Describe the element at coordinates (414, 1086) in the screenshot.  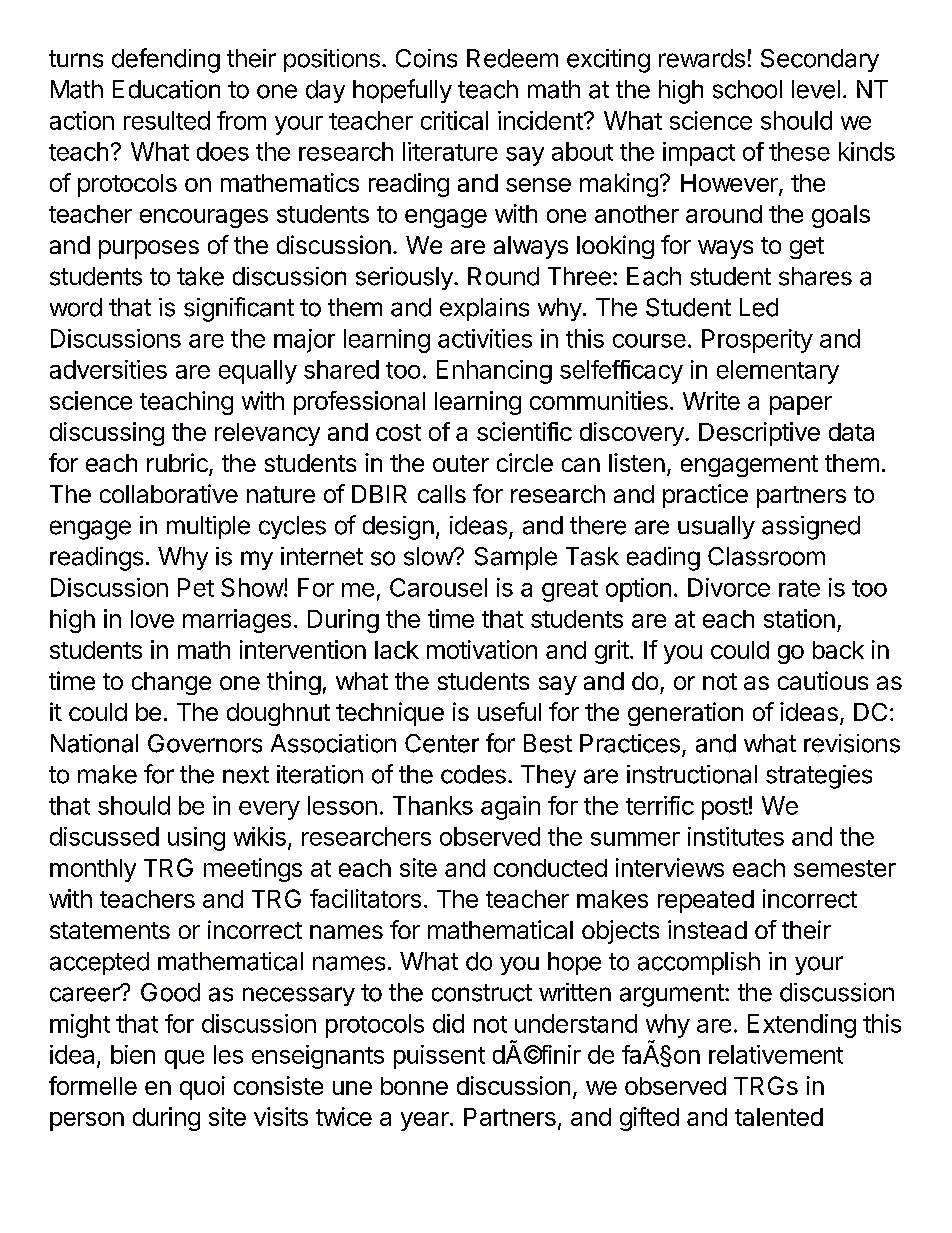
I see `bonne` at that location.
